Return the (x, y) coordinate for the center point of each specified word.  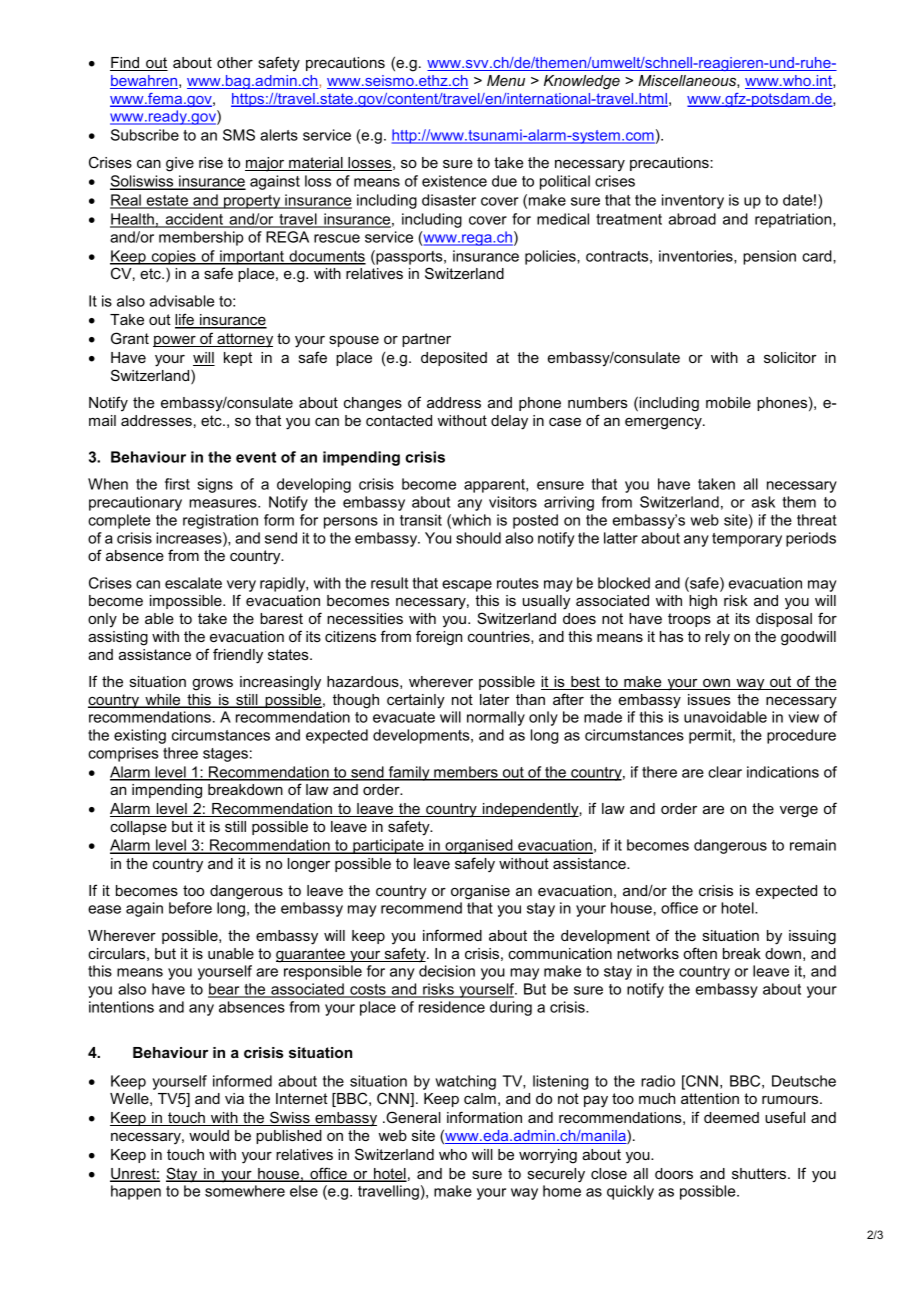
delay (509, 422)
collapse (138, 828)
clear (725, 772)
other (235, 62)
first (177, 484)
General (412, 1117)
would (209, 1135)
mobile (728, 402)
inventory (693, 201)
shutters (760, 1173)
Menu (506, 80)
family (409, 773)
